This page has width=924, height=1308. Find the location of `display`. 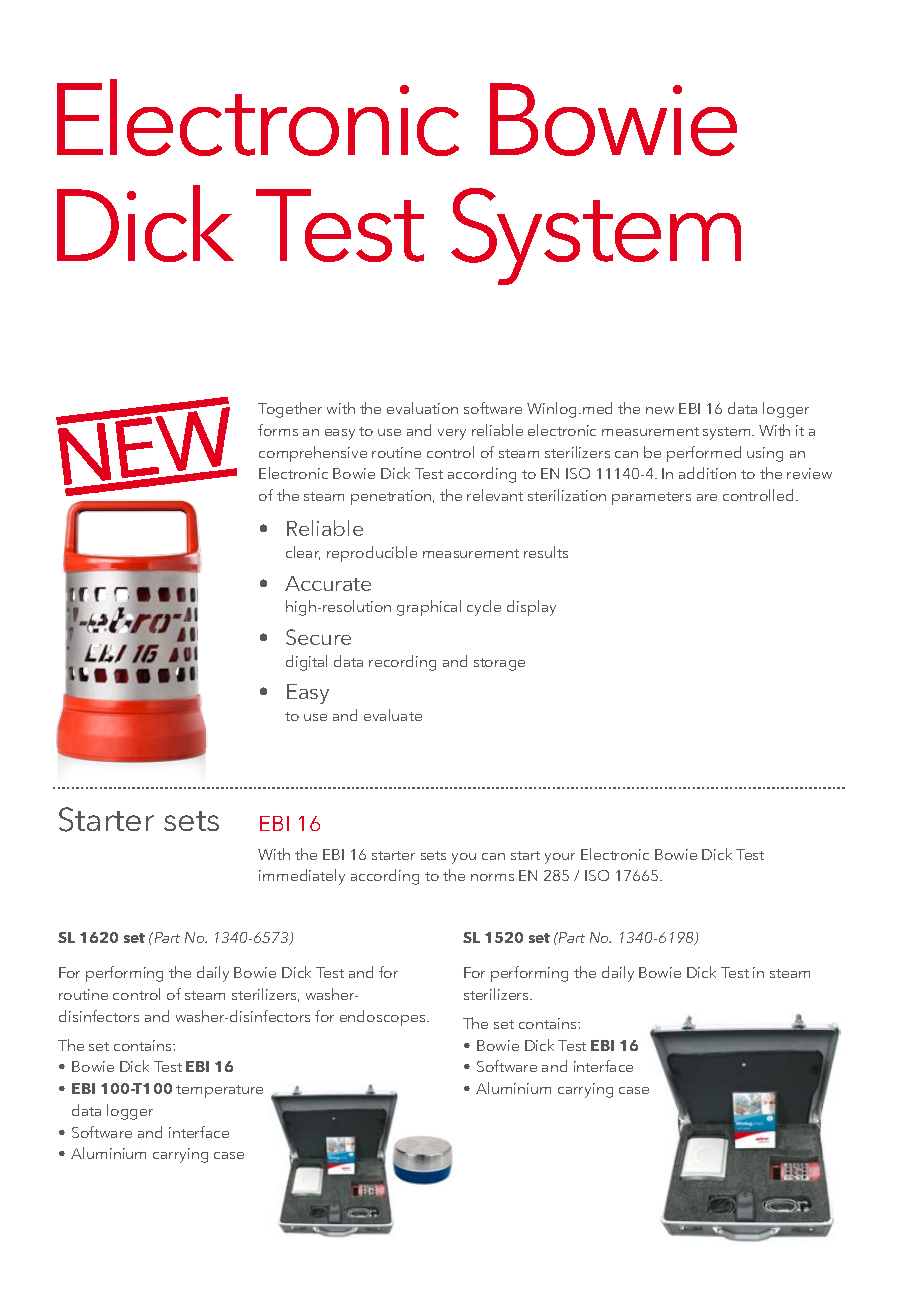

display is located at coordinates (531, 608).
